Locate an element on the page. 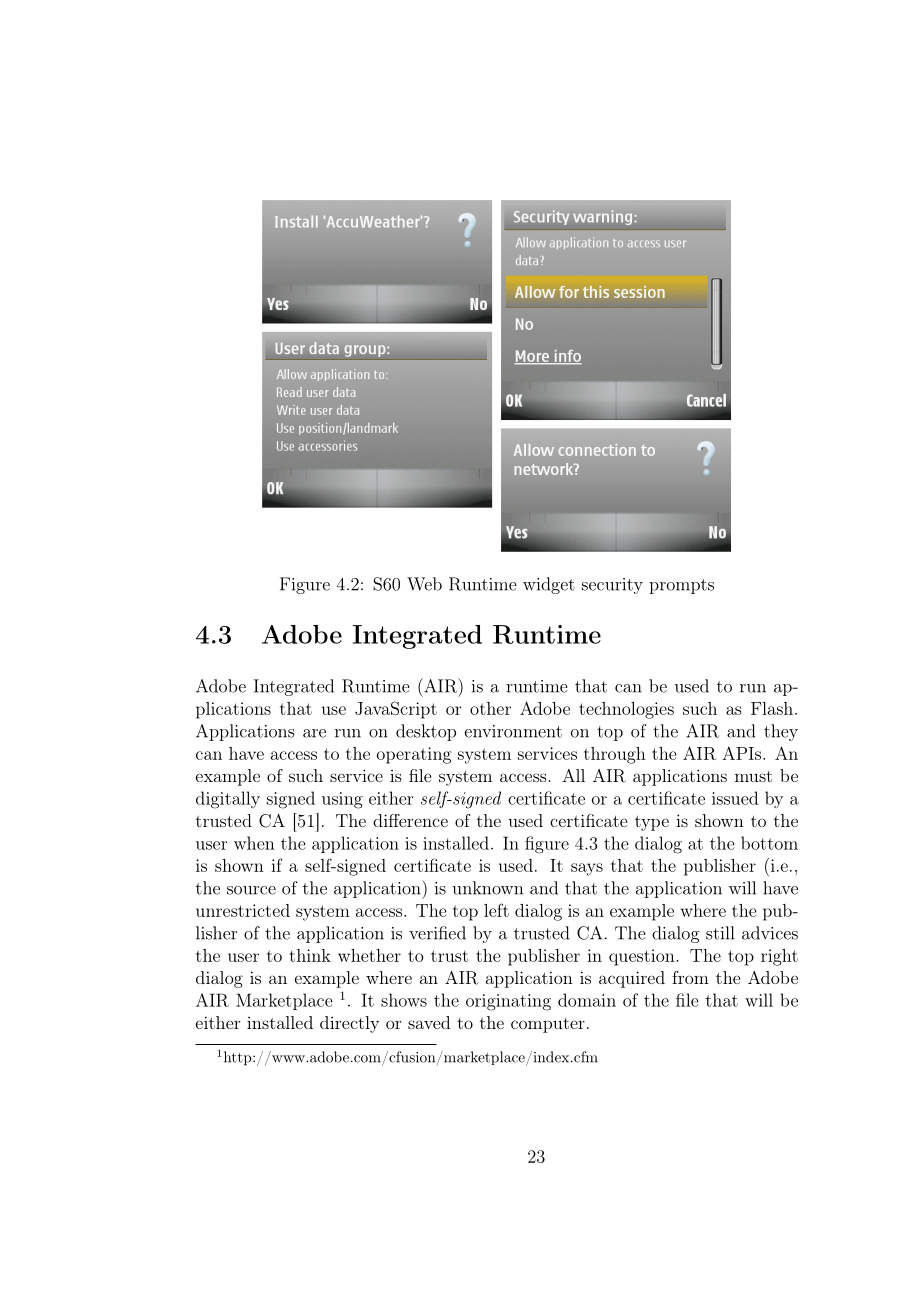 The height and width of the document is (1308, 924). Web is located at coordinates (424, 584).
